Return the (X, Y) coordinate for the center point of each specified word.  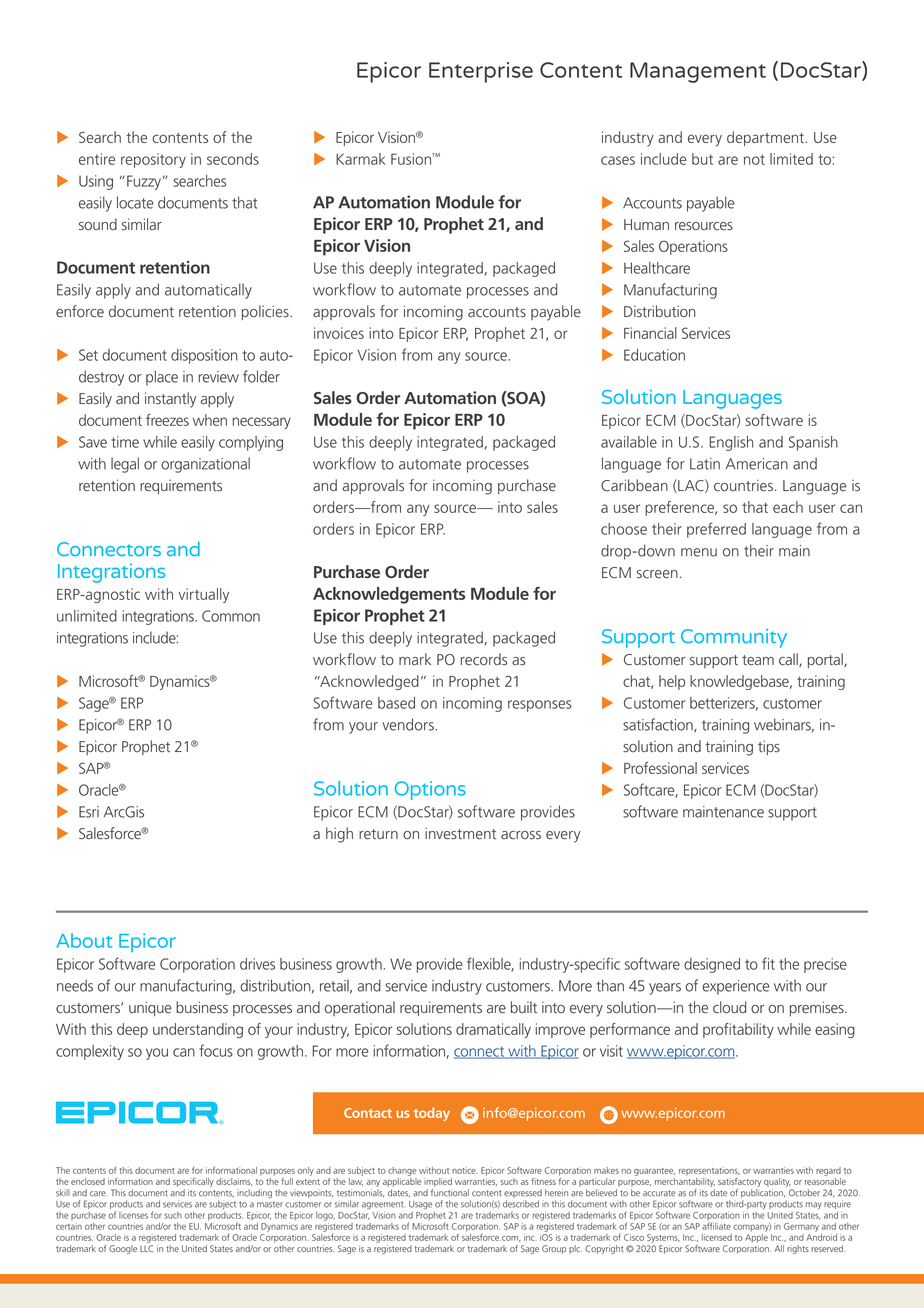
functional (450, 1191)
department (765, 138)
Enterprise (481, 72)
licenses (133, 1215)
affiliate (716, 1226)
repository (153, 160)
